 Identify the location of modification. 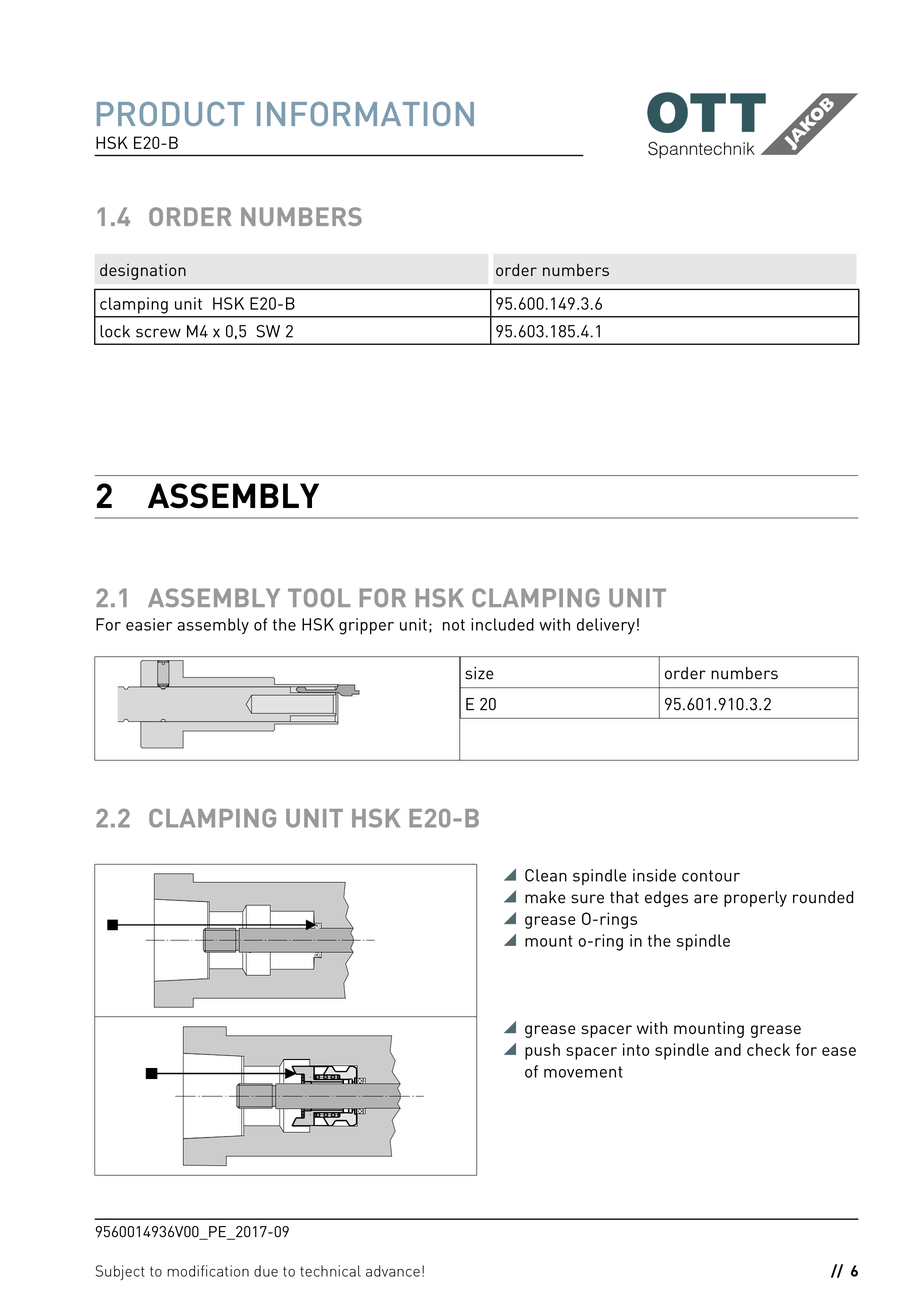
(208, 1271).
